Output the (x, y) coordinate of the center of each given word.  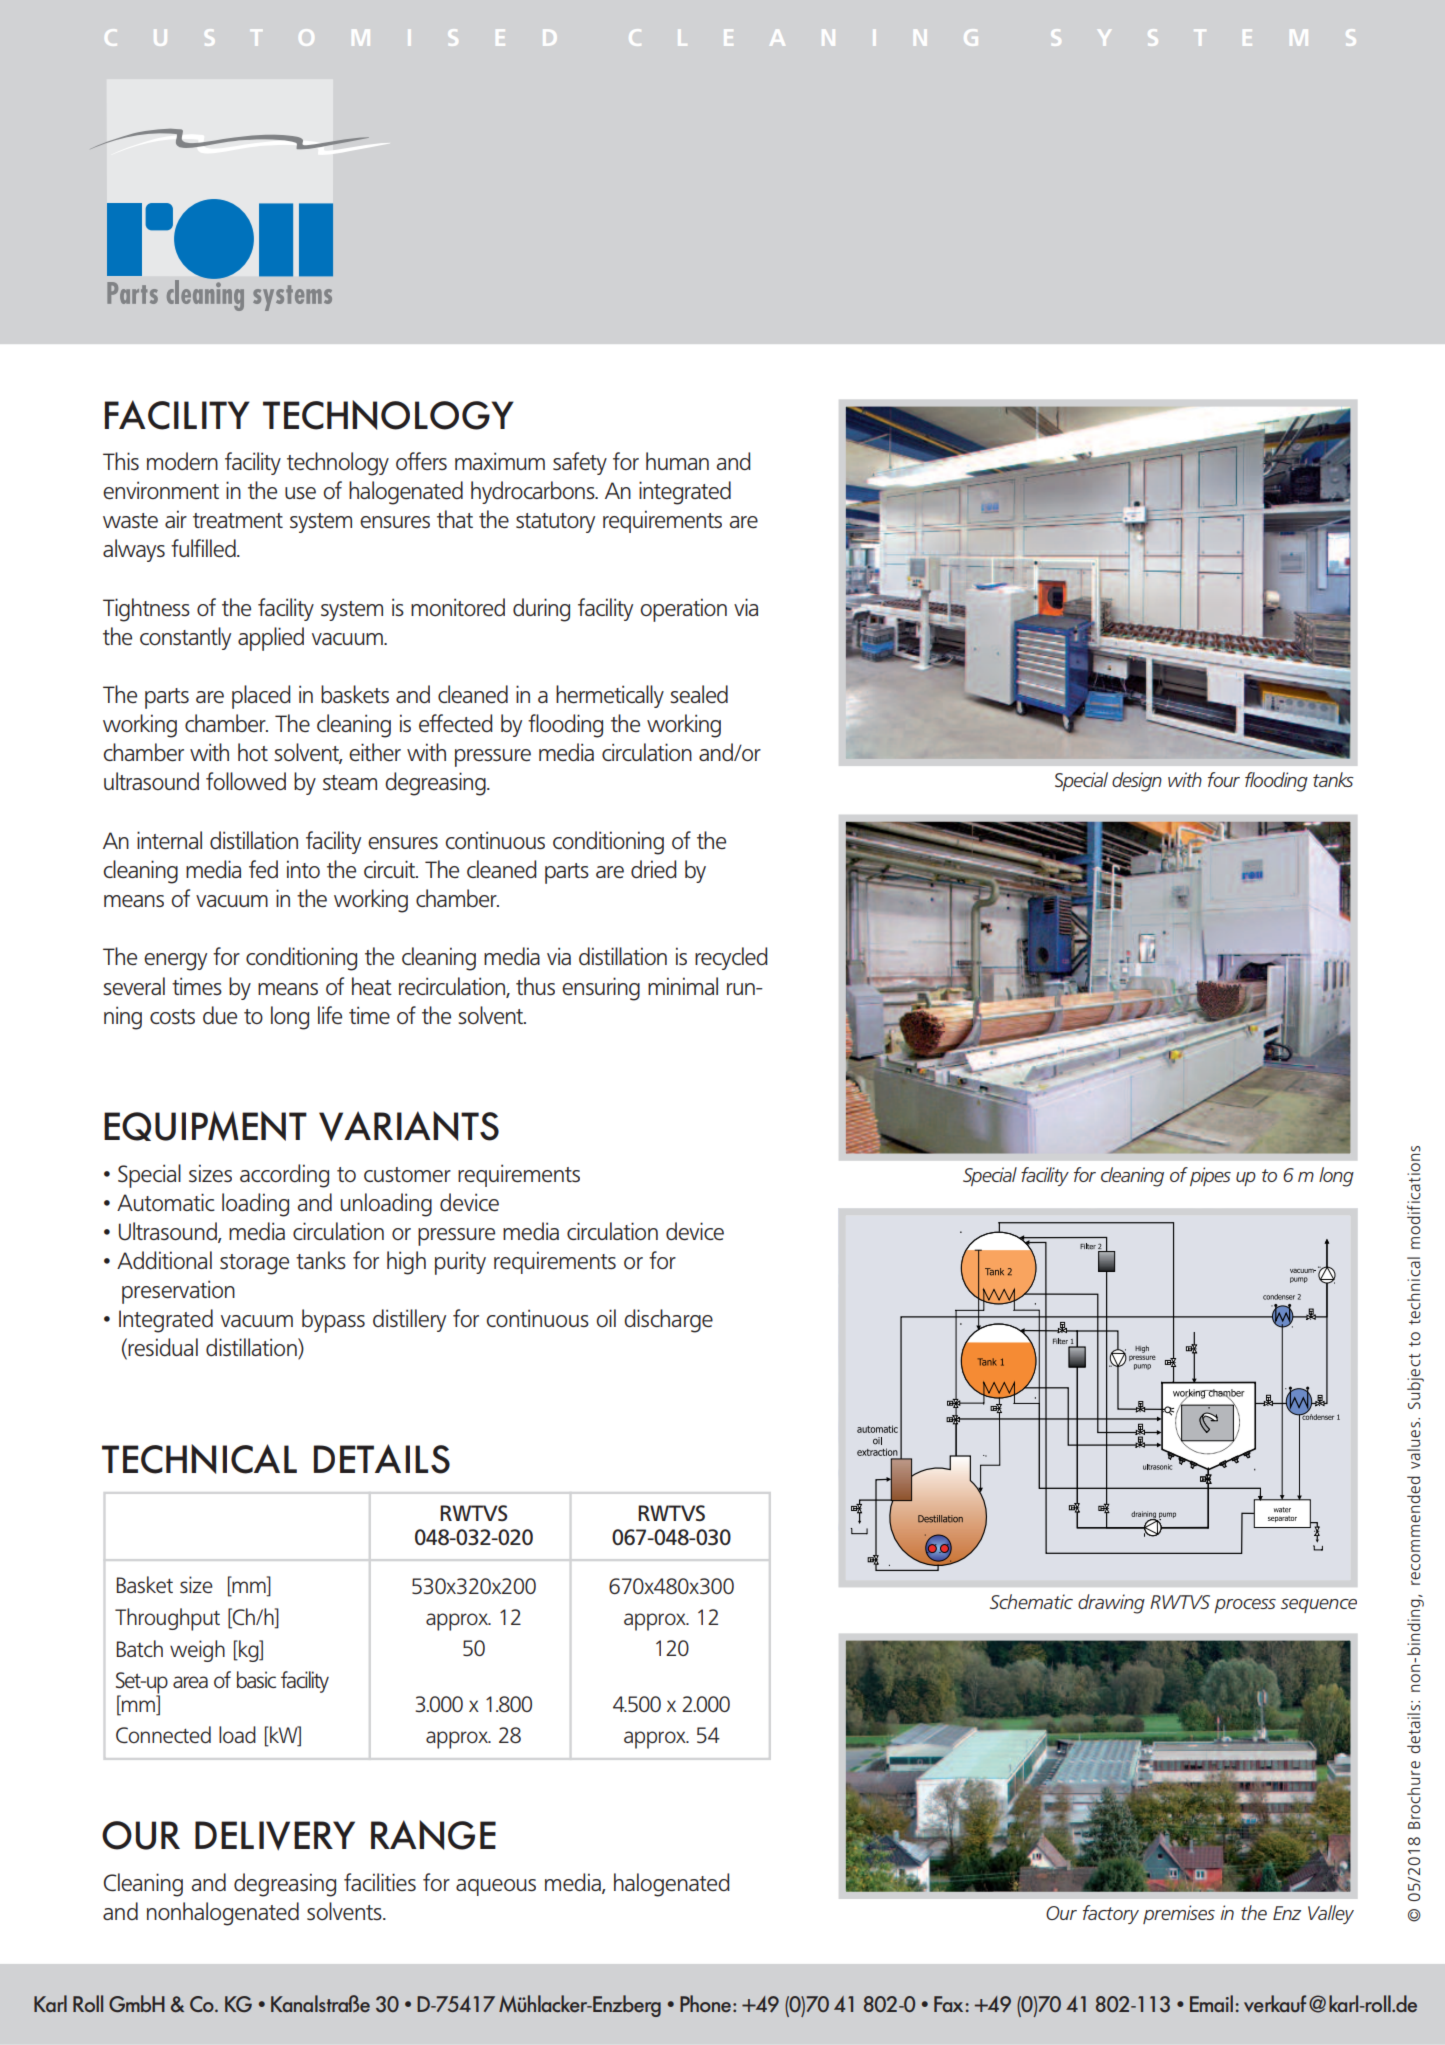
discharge (668, 1321)
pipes (1210, 1176)
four (1224, 779)
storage (254, 1264)
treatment (238, 520)
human (677, 461)
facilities (380, 1882)
